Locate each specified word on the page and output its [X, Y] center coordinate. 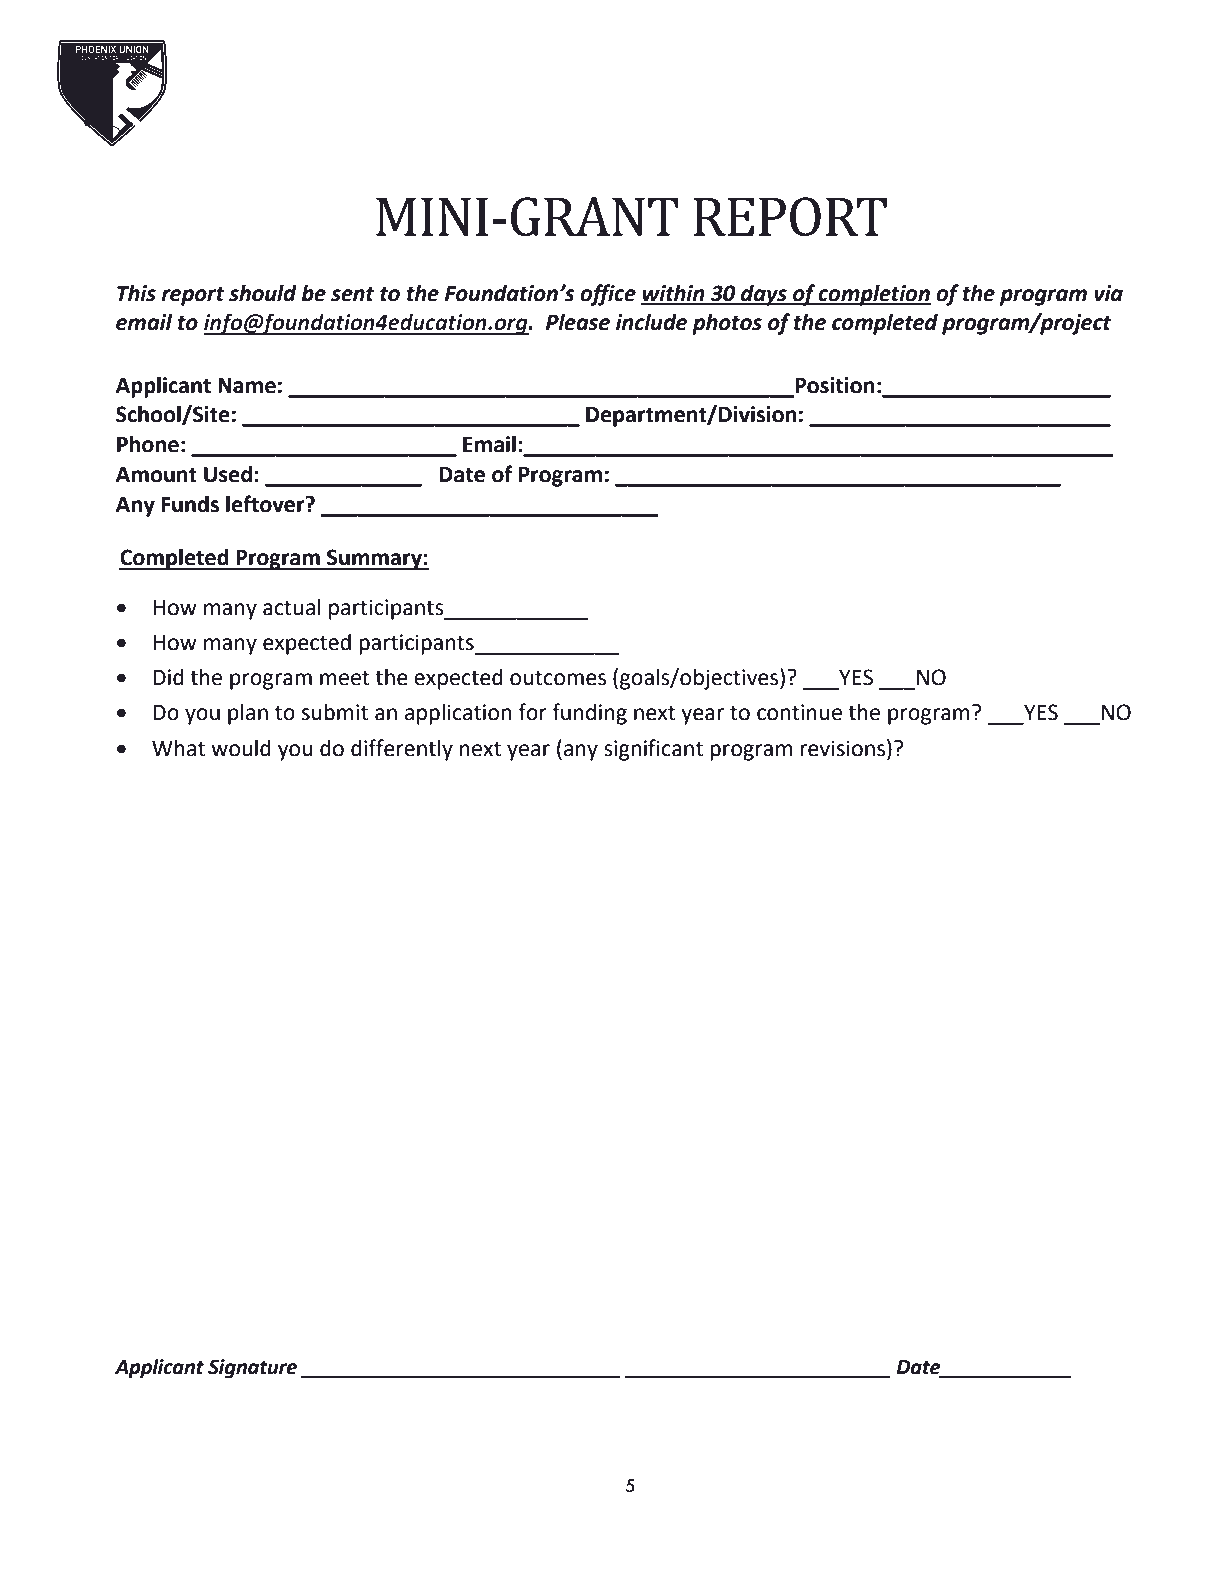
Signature [252, 1368]
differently [402, 750]
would [241, 748]
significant [653, 750]
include [651, 322]
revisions [842, 748]
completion [874, 295]
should [263, 293]
